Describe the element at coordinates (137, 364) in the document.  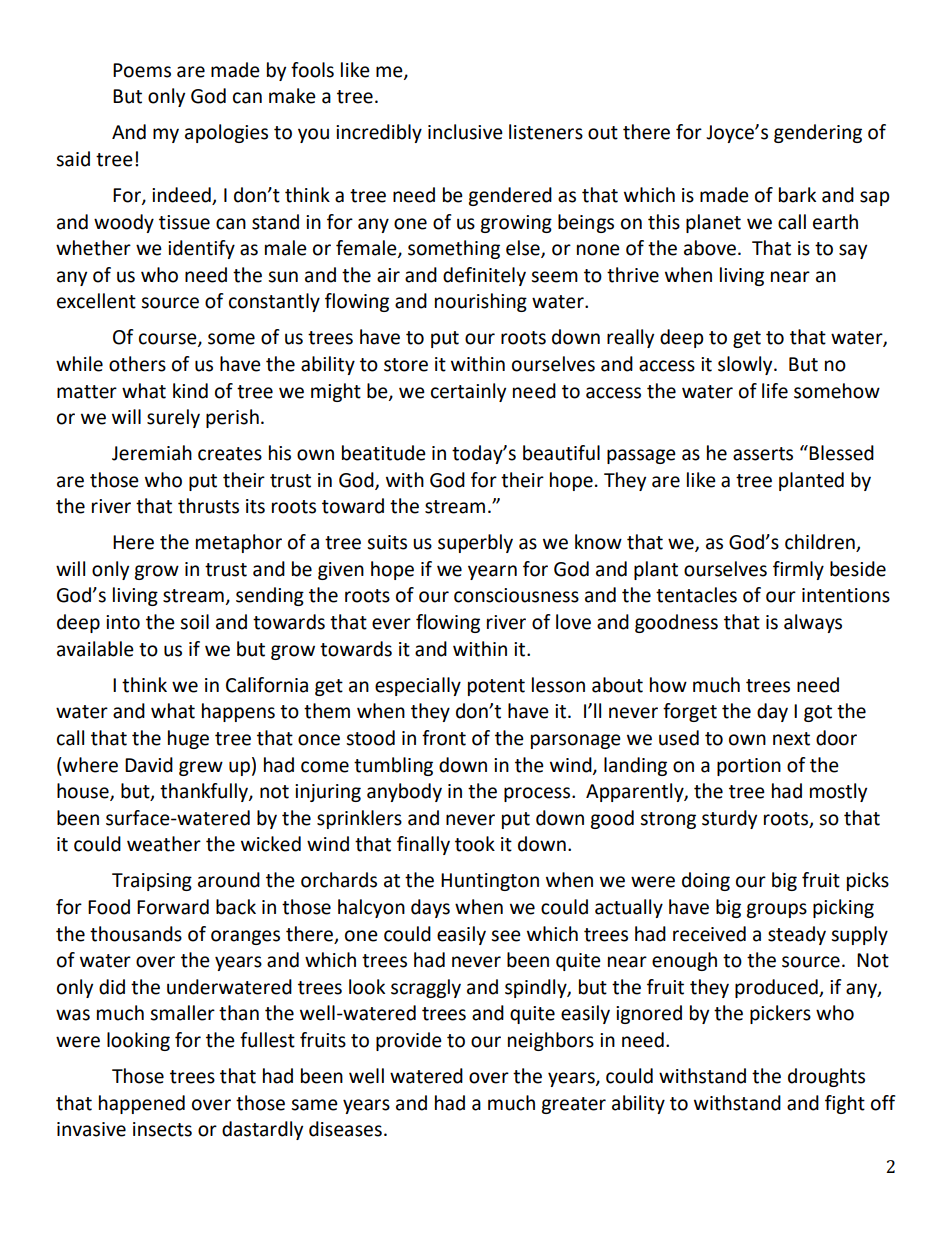
I see `others` at that location.
